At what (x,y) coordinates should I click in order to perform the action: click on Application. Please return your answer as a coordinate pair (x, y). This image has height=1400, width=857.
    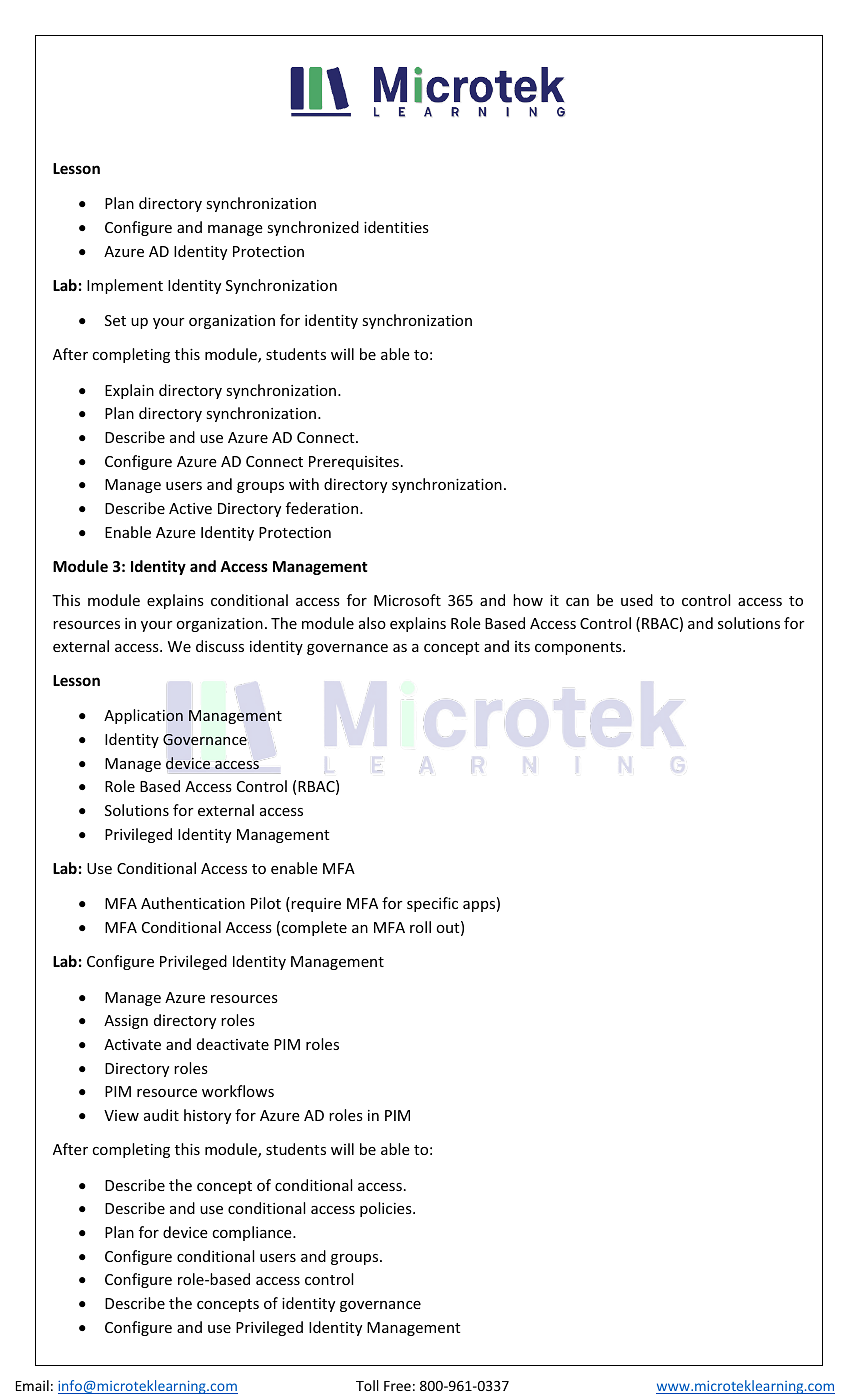
    Looking at the image, I should click on (143, 716).
